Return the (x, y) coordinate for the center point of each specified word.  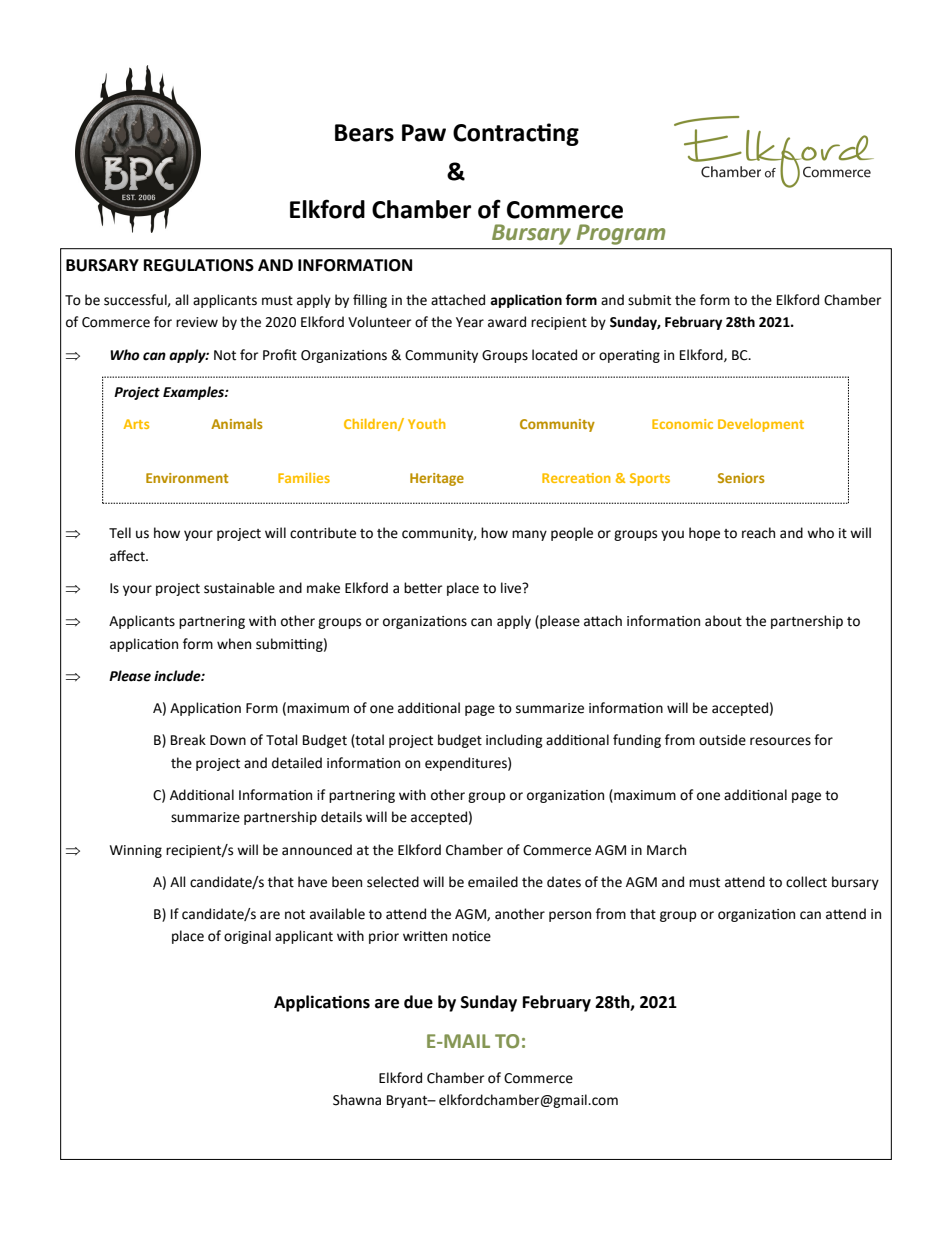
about (723, 621)
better (423, 588)
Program (621, 234)
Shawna (357, 1100)
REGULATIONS (199, 265)
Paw (424, 133)
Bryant (408, 1101)
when (234, 644)
